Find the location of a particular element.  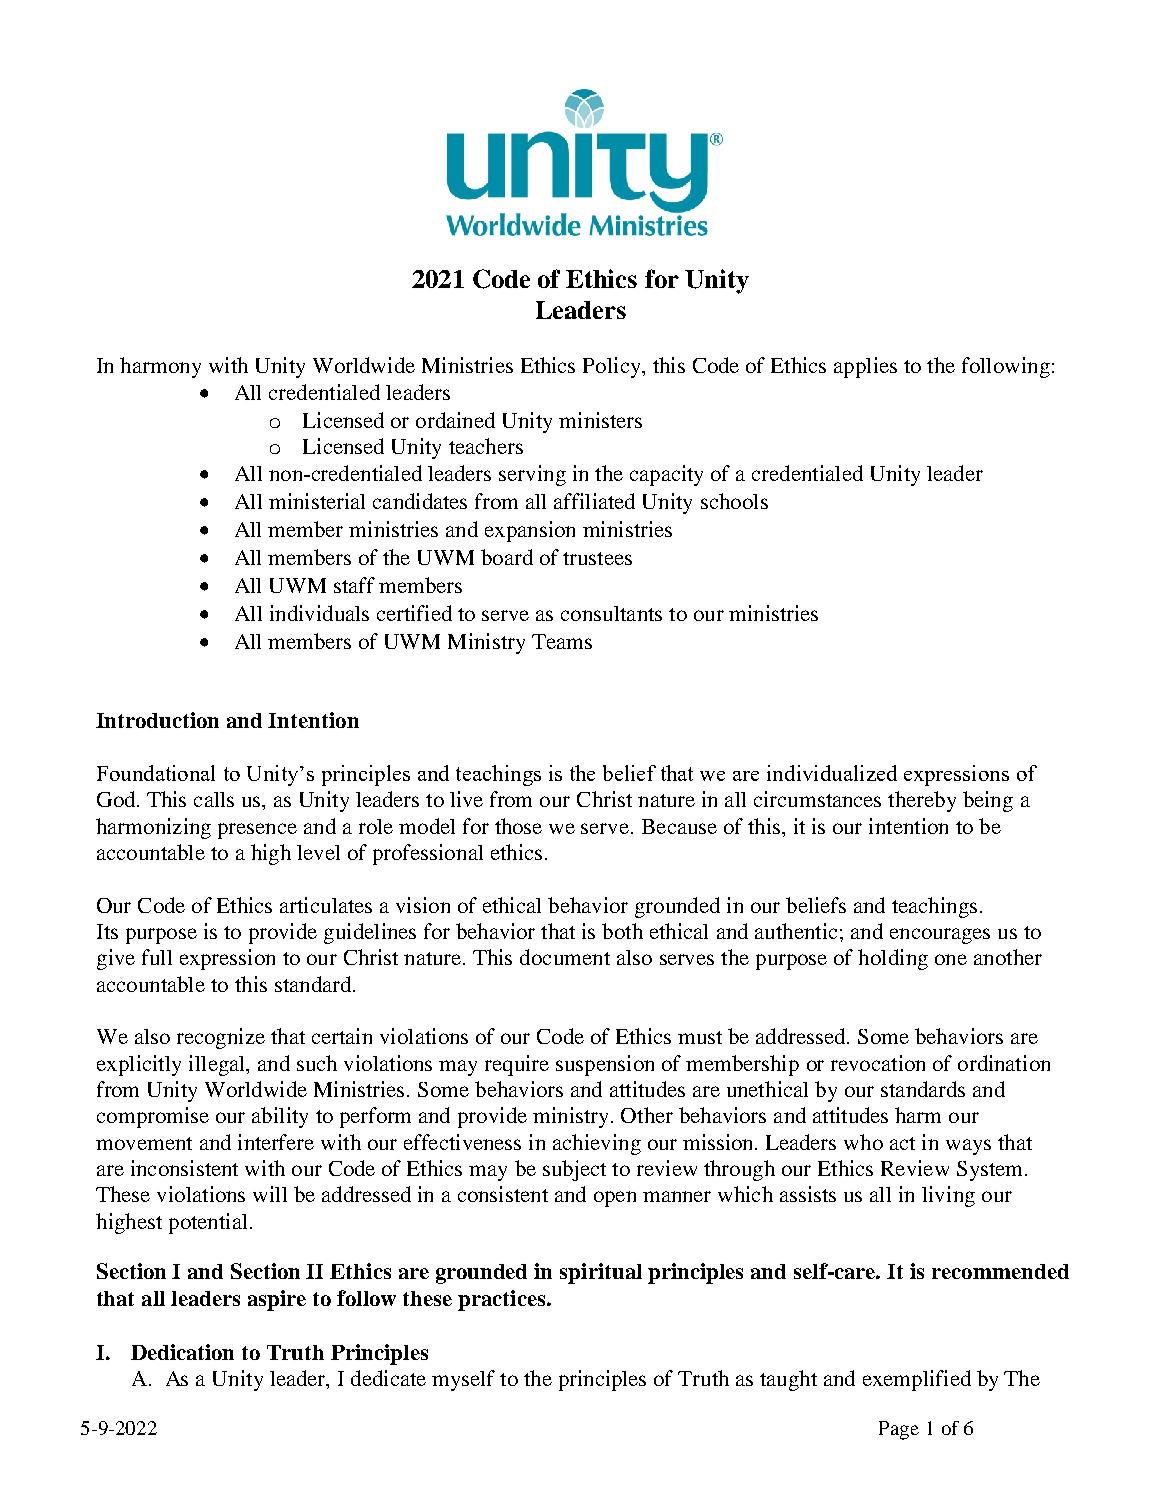

Dedication is located at coordinates (182, 1352).
